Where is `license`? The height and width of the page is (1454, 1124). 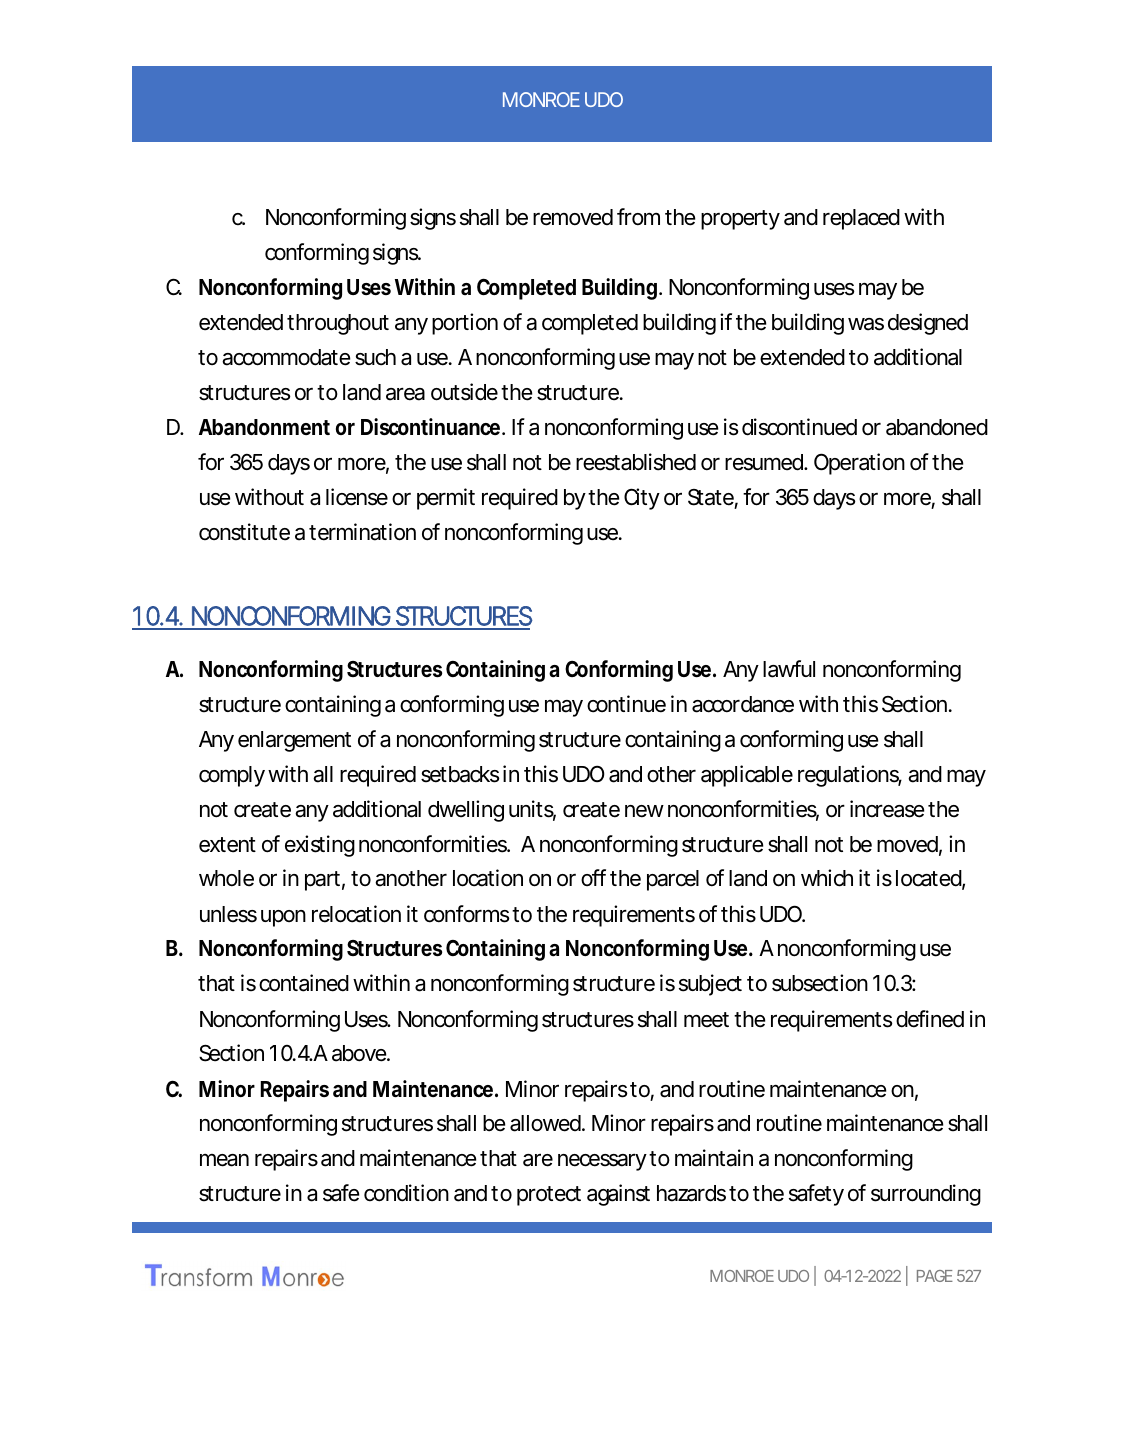 license is located at coordinates (357, 497).
